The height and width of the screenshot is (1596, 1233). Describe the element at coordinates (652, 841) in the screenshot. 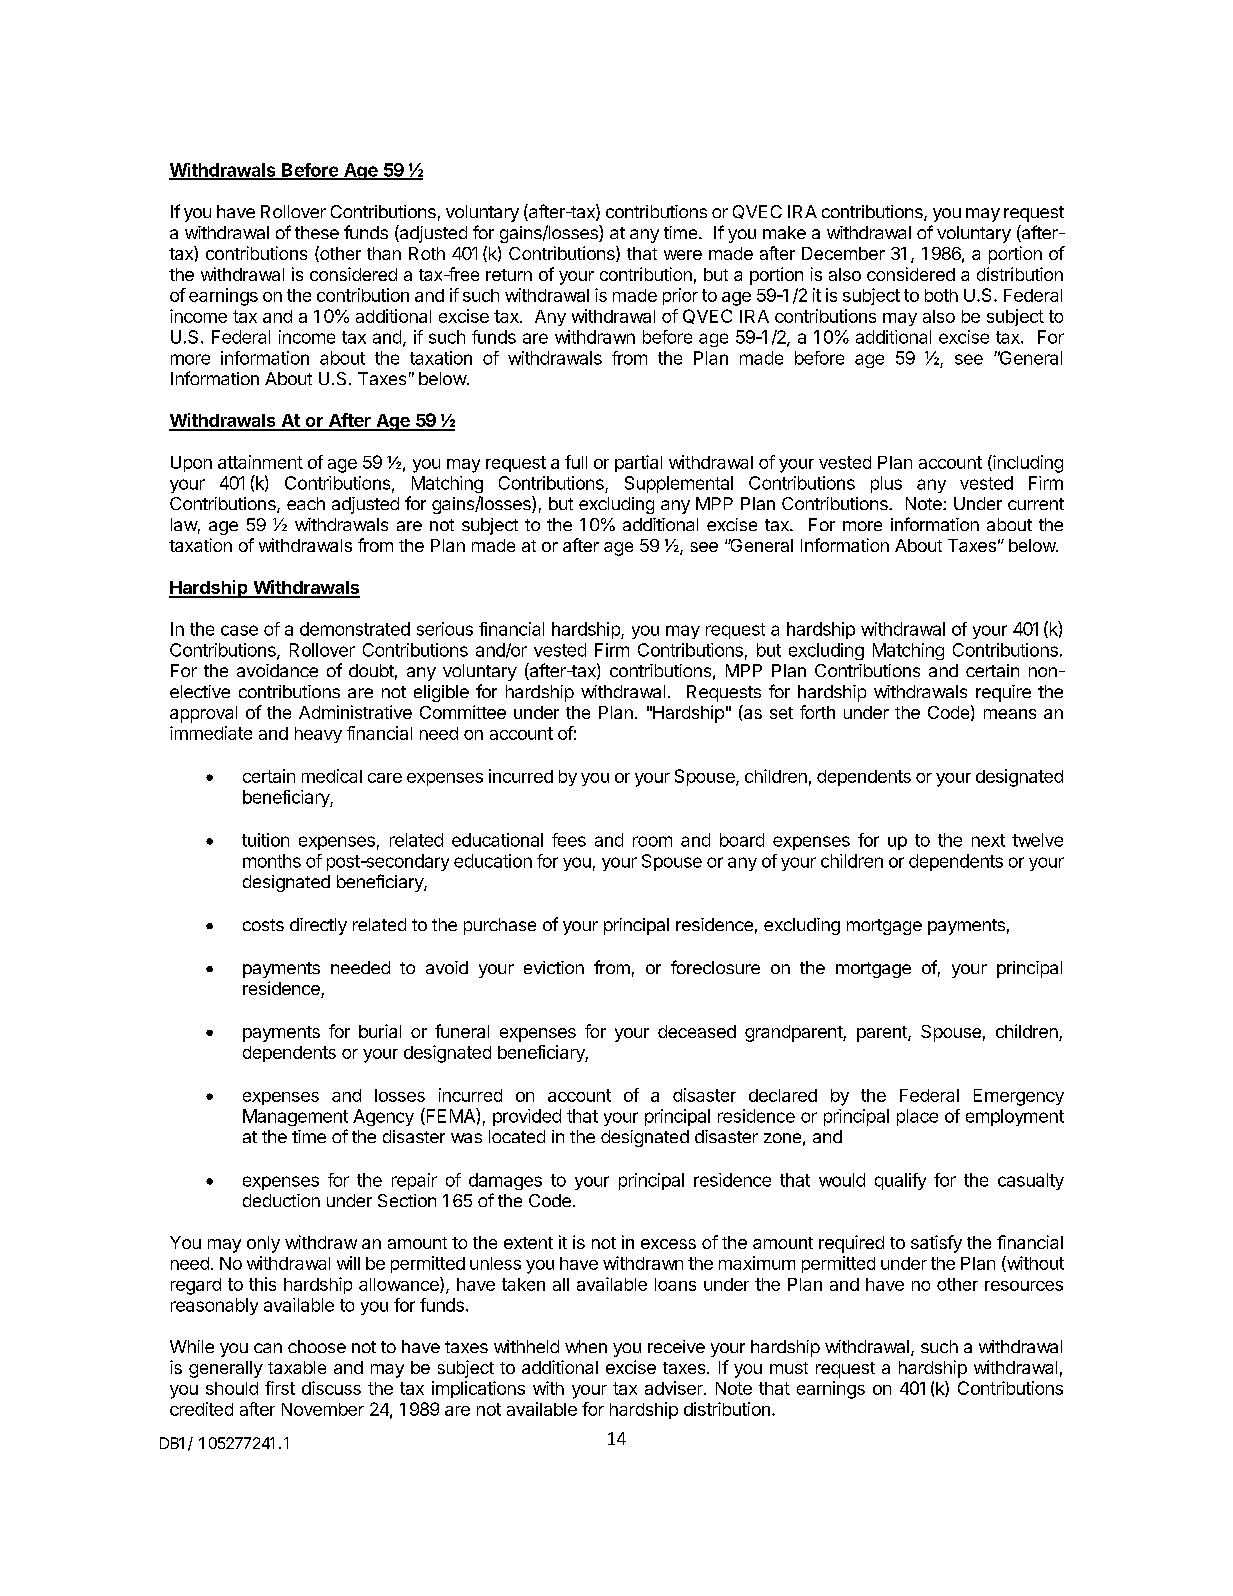

I see `room` at that location.
